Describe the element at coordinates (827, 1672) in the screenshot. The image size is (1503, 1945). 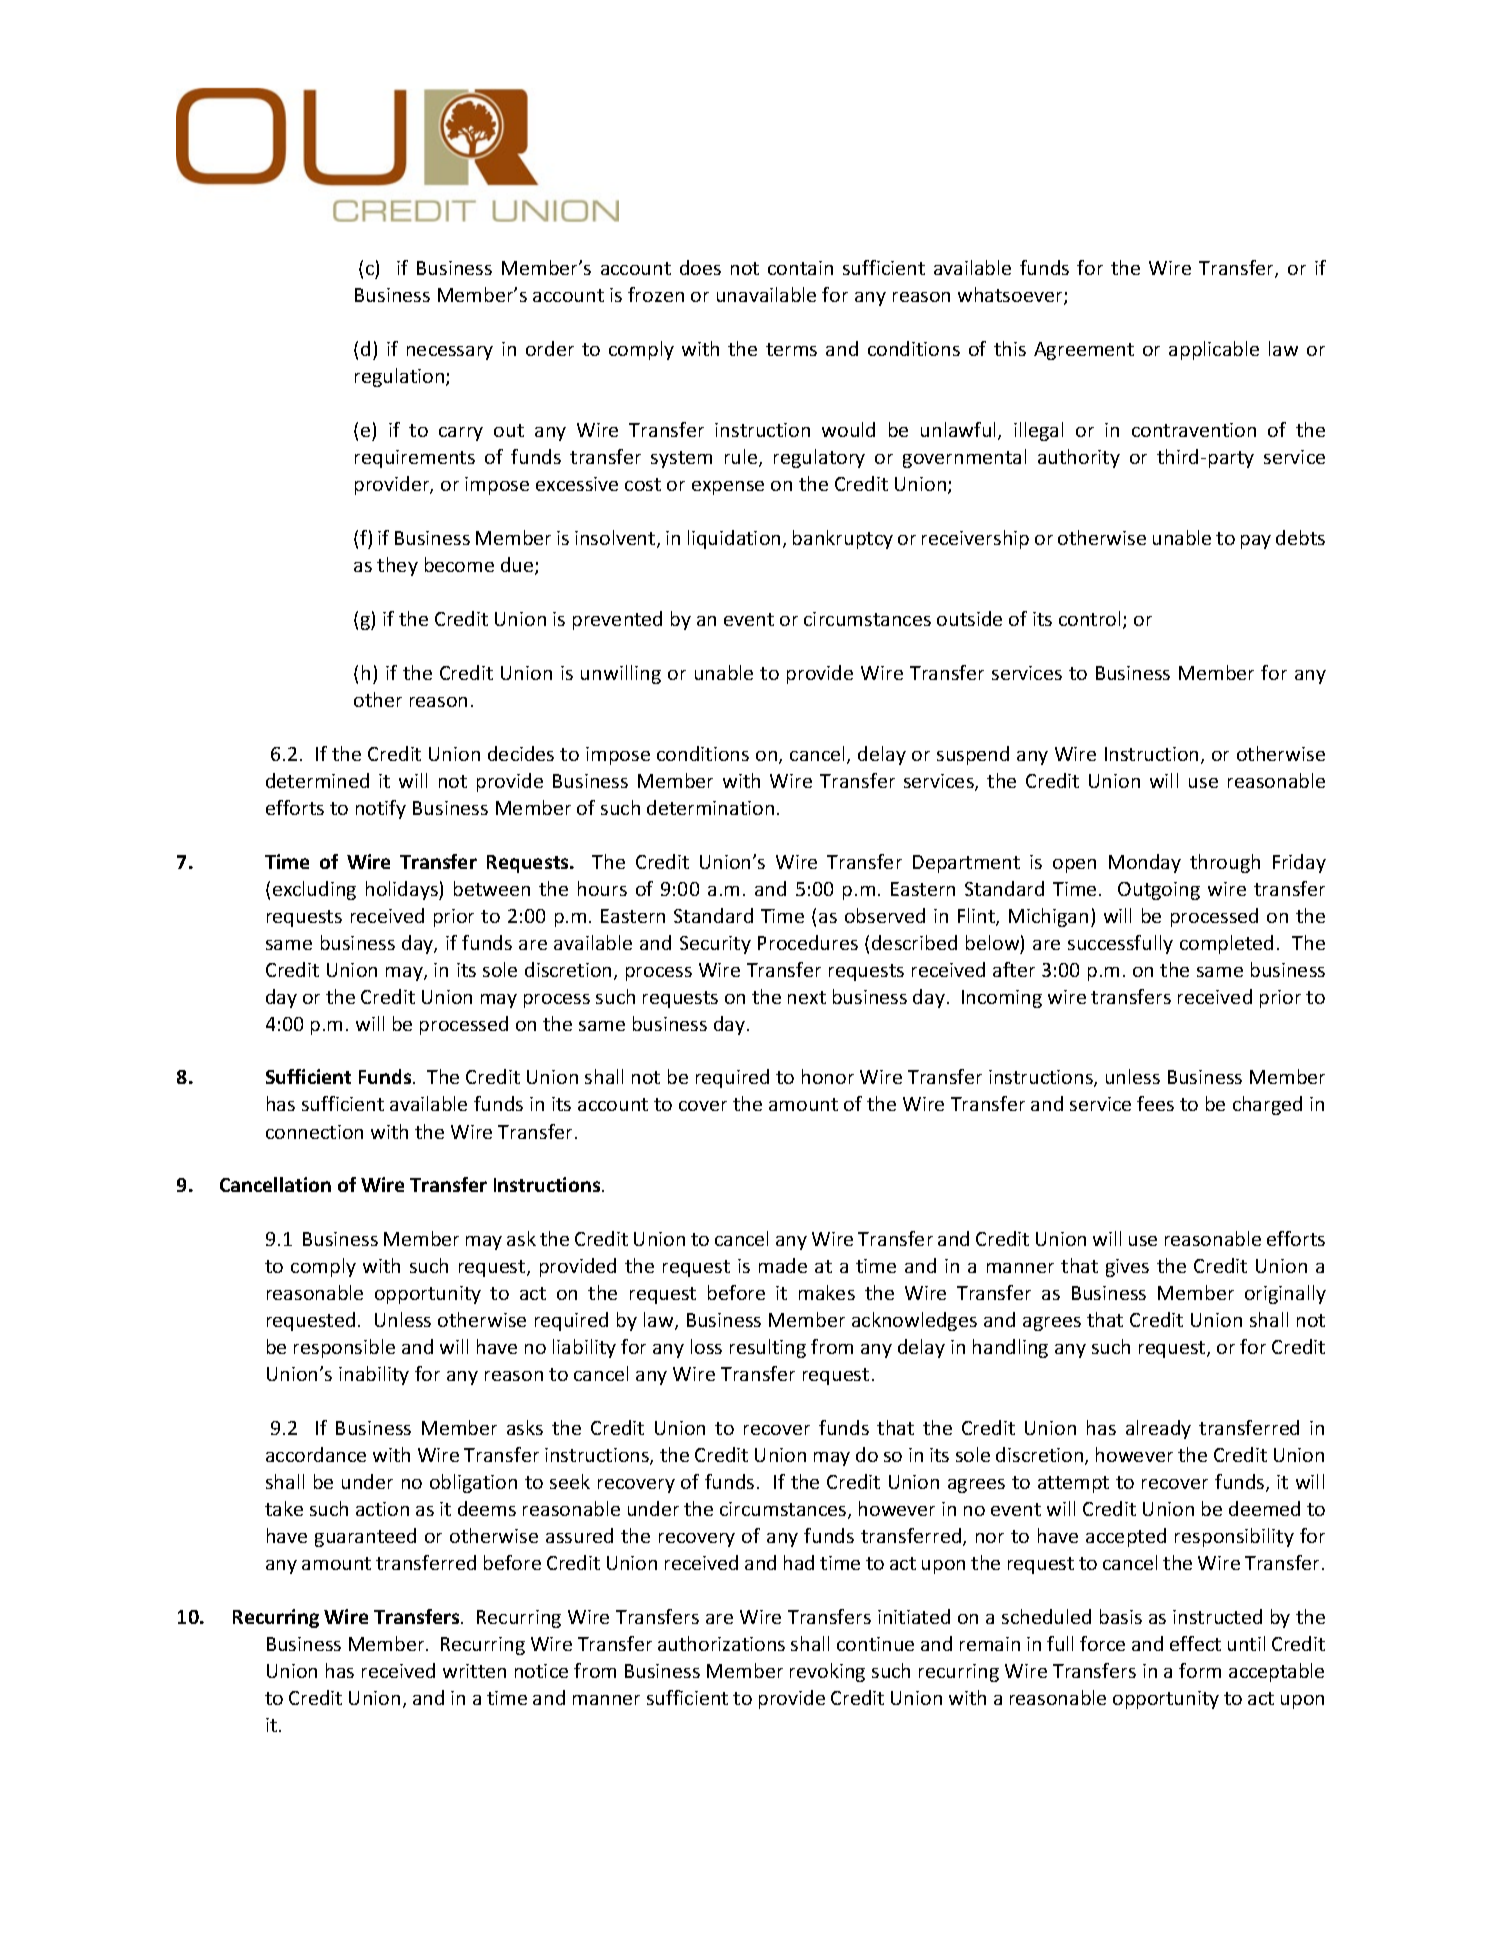
I see `revoking` at that location.
